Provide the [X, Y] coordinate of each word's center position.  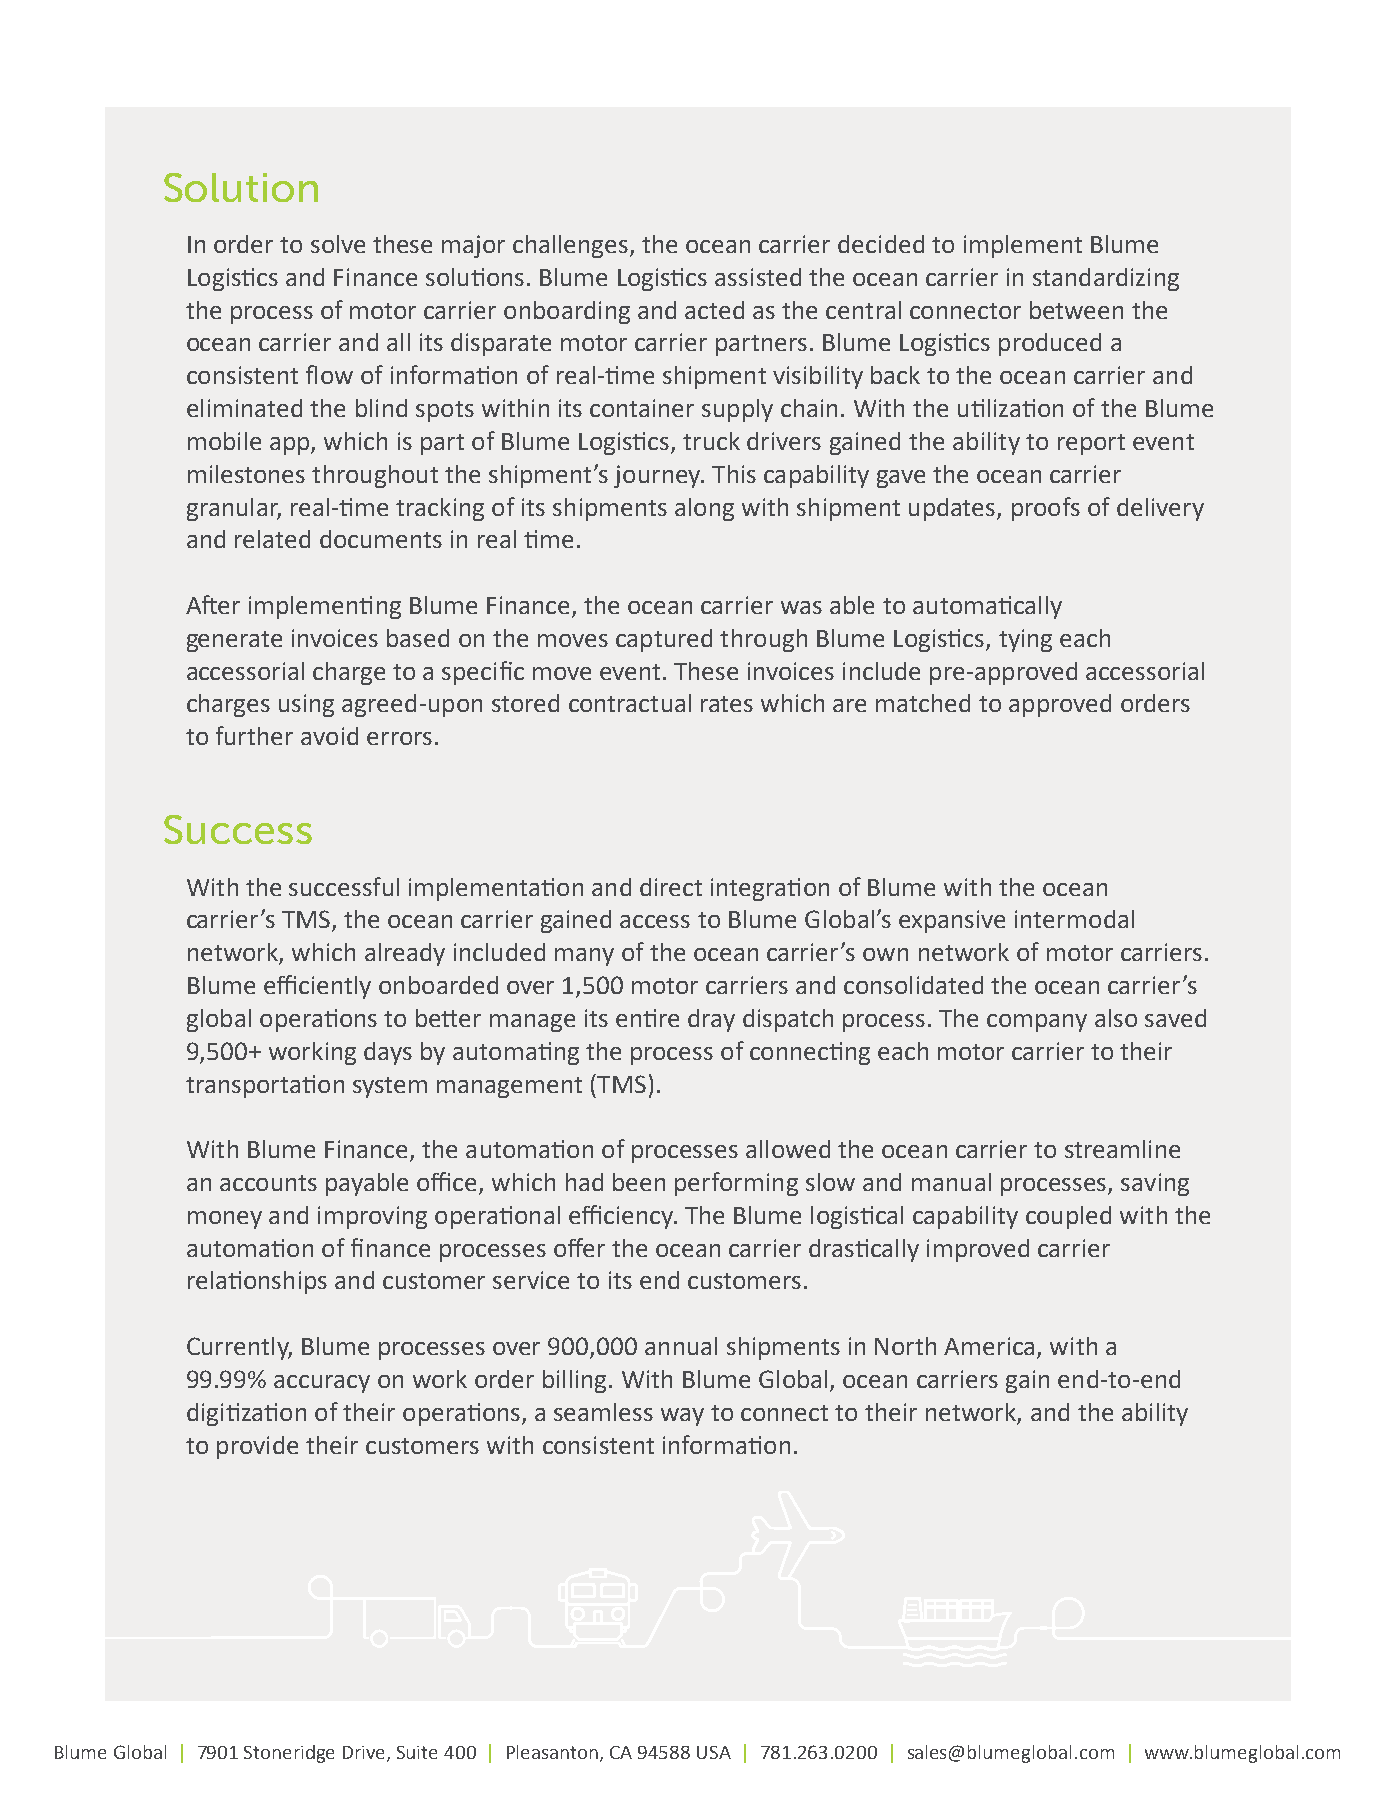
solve [338, 244]
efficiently [317, 987]
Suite [417, 1752]
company [1037, 1023]
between [1076, 310]
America [989, 1346]
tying [1025, 640]
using [306, 705]
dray [711, 1020]
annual [681, 1346]
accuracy [322, 1384]
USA [714, 1752]
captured [664, 640]
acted [714, 310]
